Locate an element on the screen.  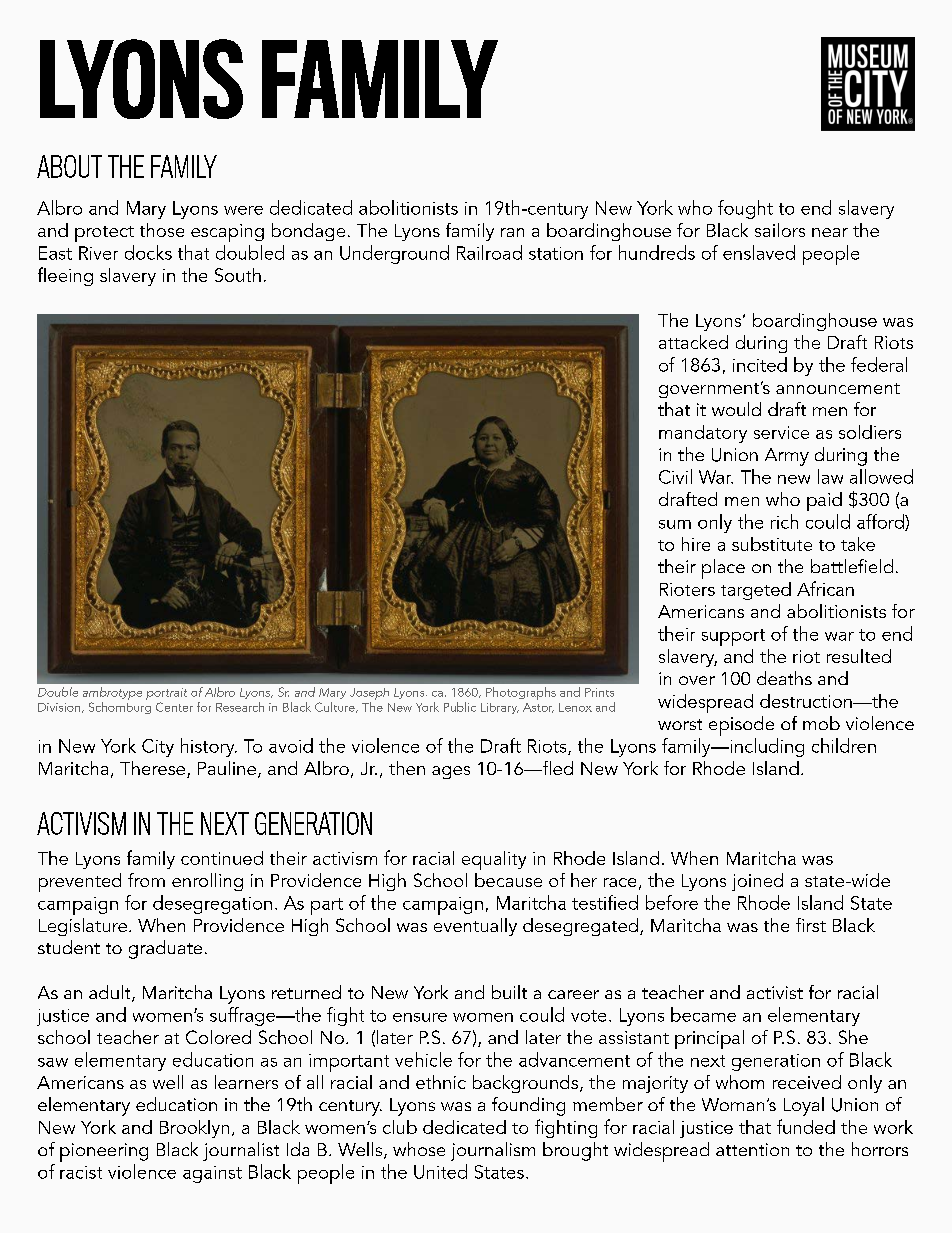
Center is located at coordinates (174, 707).
